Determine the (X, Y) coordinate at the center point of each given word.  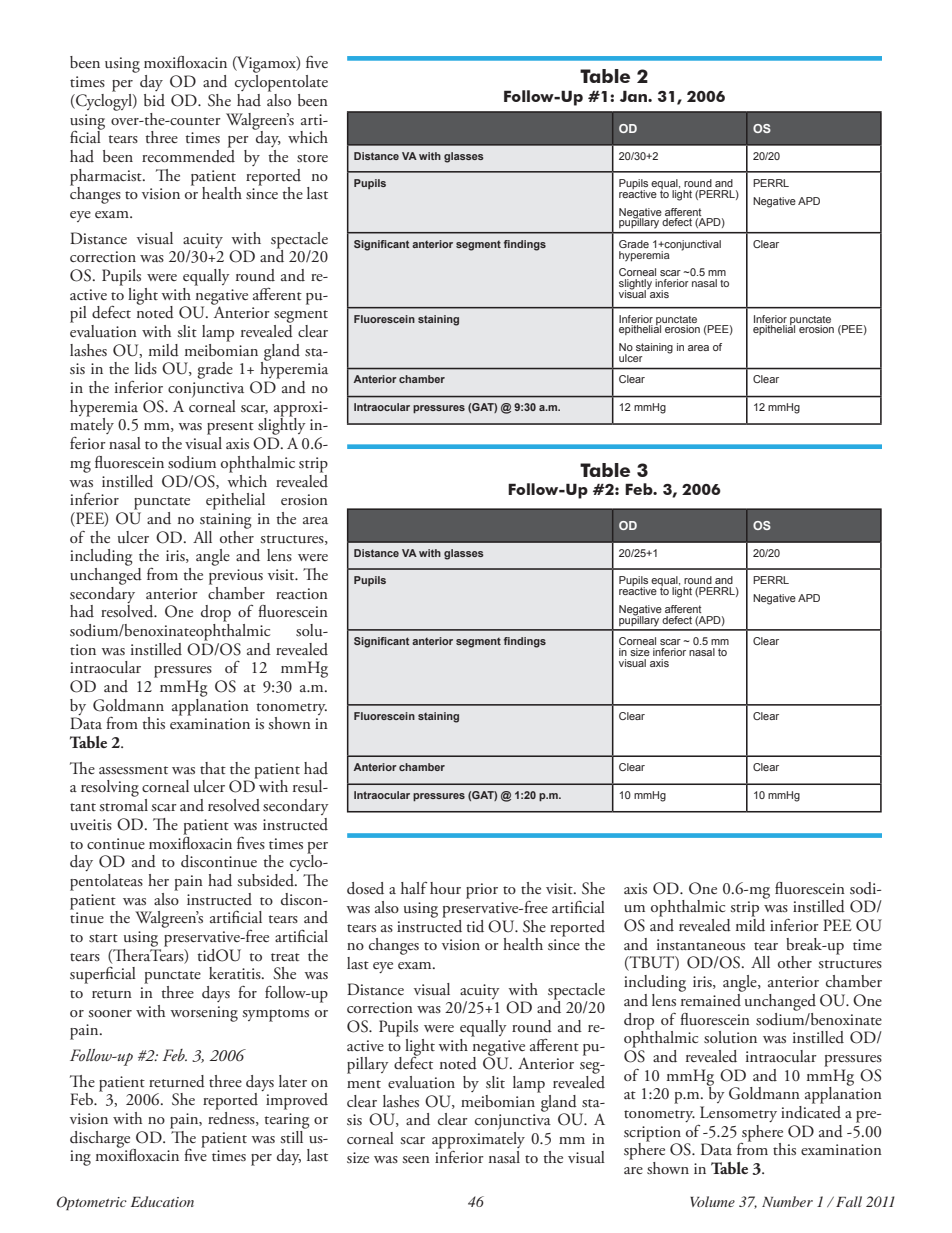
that (213, 768)
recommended (188, 155)
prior (482, 891)
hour (445, 888)
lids (146, 368)
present (230, 428)
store (312, 158)
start (103, 938)
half (414, 887)
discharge (101, 1140)
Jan (634, 96)
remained (711, 999)
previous (236, 577)
